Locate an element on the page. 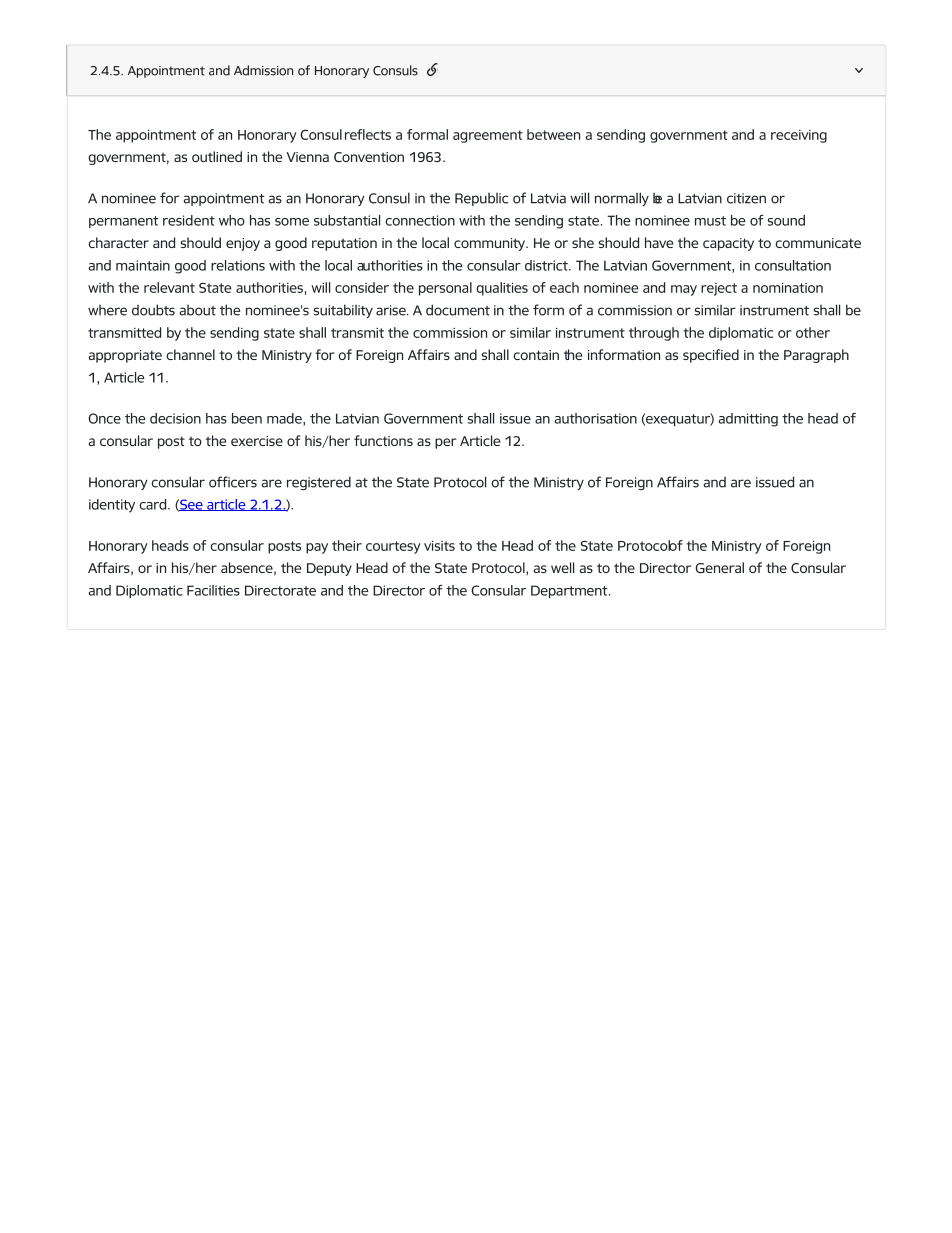 This page has width=952, height=1233. decision is located at coordinates (175, 418).
